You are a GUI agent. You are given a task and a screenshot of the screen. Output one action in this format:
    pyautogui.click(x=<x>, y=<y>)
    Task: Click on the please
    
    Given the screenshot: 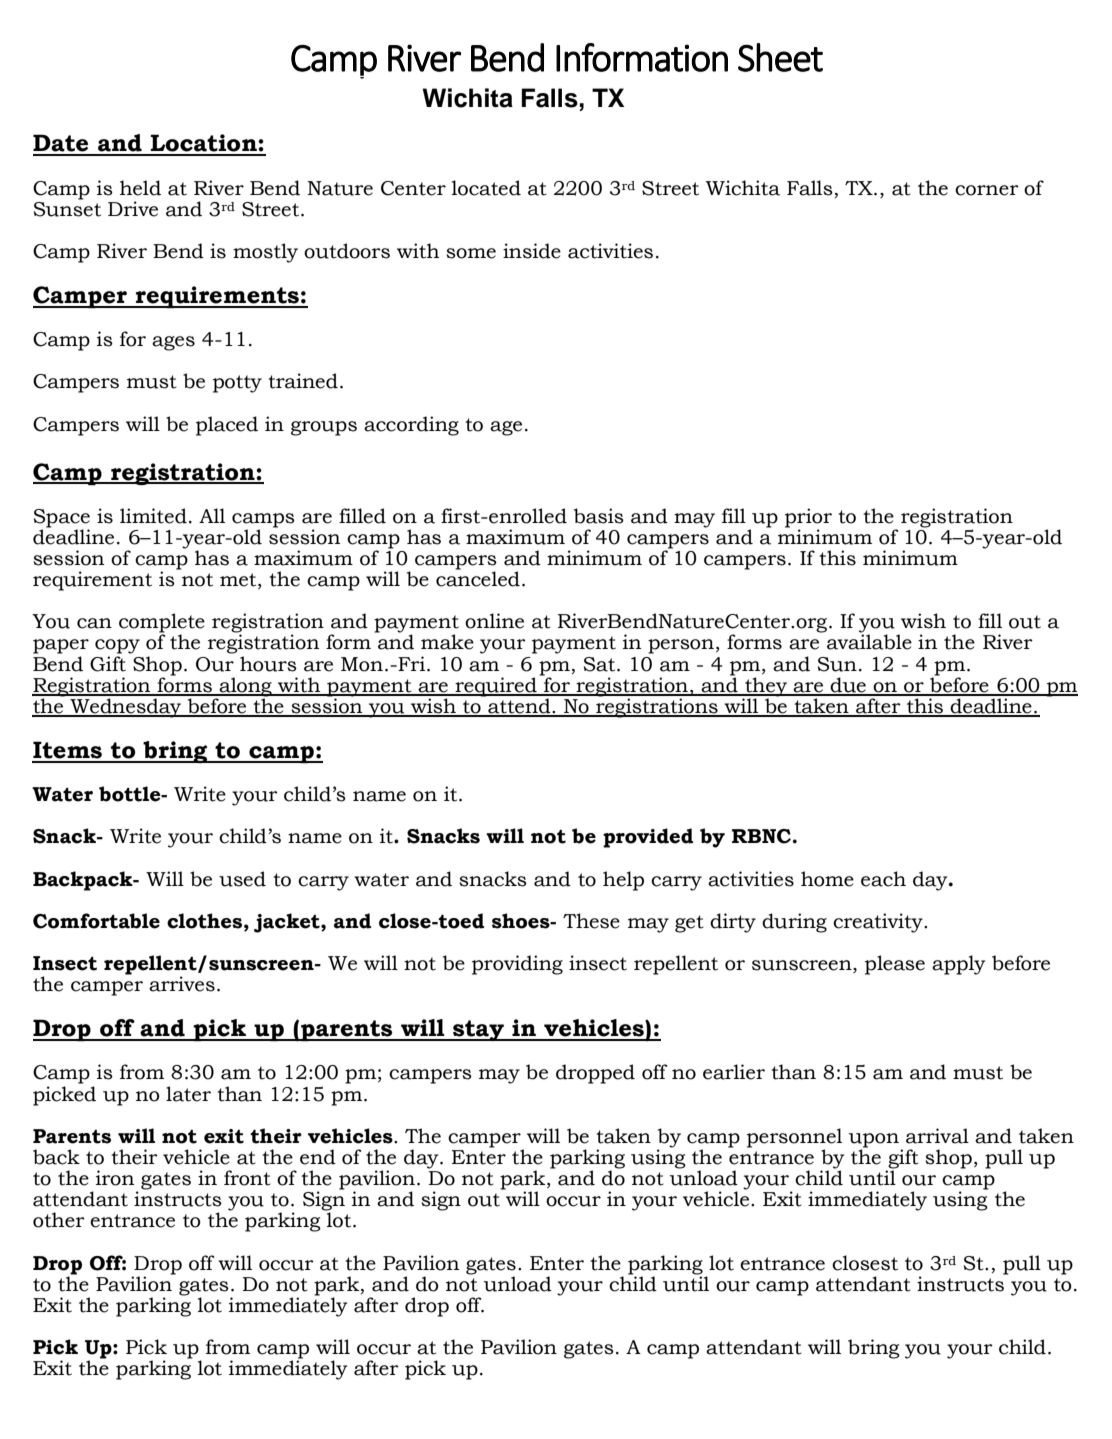 What is the action you would take?
    pyautogui.click(x=895, y=965)
